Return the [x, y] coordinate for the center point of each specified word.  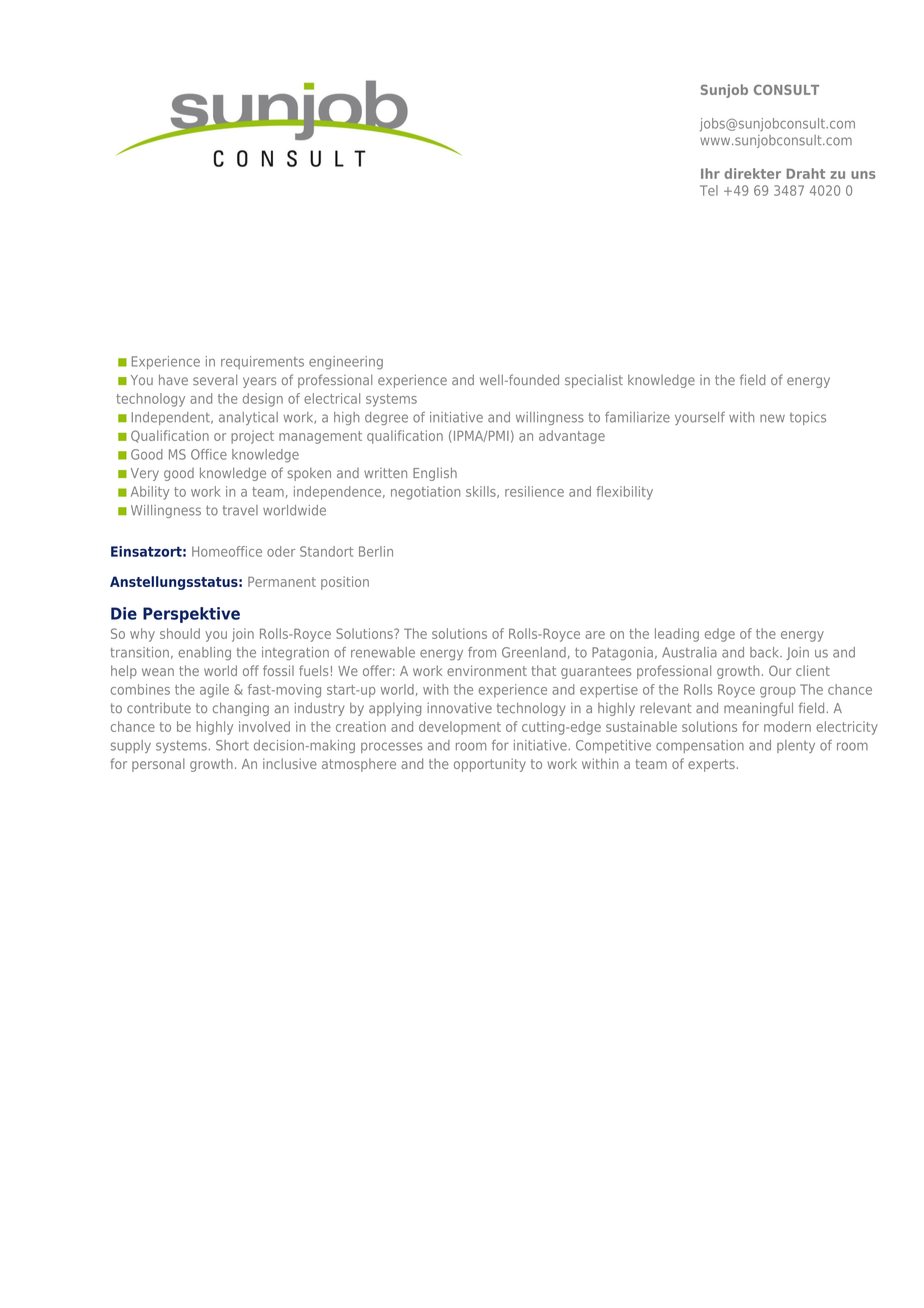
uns [863, 175]
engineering [346, 363]
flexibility [624, 493]
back [766, 652]
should [180, 633]
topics [808, 418]
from [482, 652]
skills [482, 492]
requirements [262, 362]
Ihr [710, 173]
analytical [248, 418]
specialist [594, 381]
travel [240, 510]
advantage [572, 437]
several [215, 379]
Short [232, 745]
